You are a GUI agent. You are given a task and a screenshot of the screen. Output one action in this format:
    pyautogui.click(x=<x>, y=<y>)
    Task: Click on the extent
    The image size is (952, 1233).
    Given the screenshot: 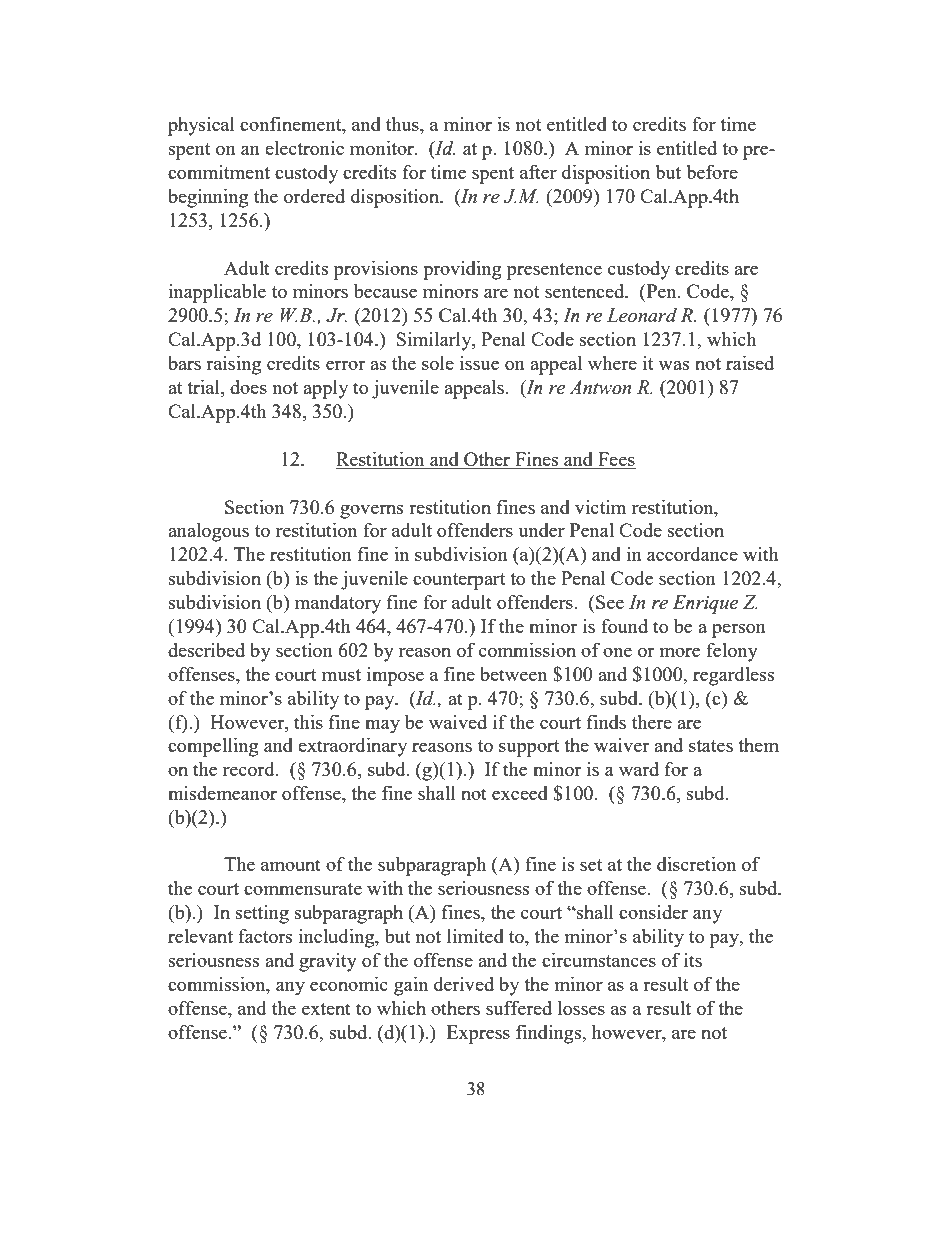 What is the action you would take?
    pyautogui.click(x=326, y=1009)
